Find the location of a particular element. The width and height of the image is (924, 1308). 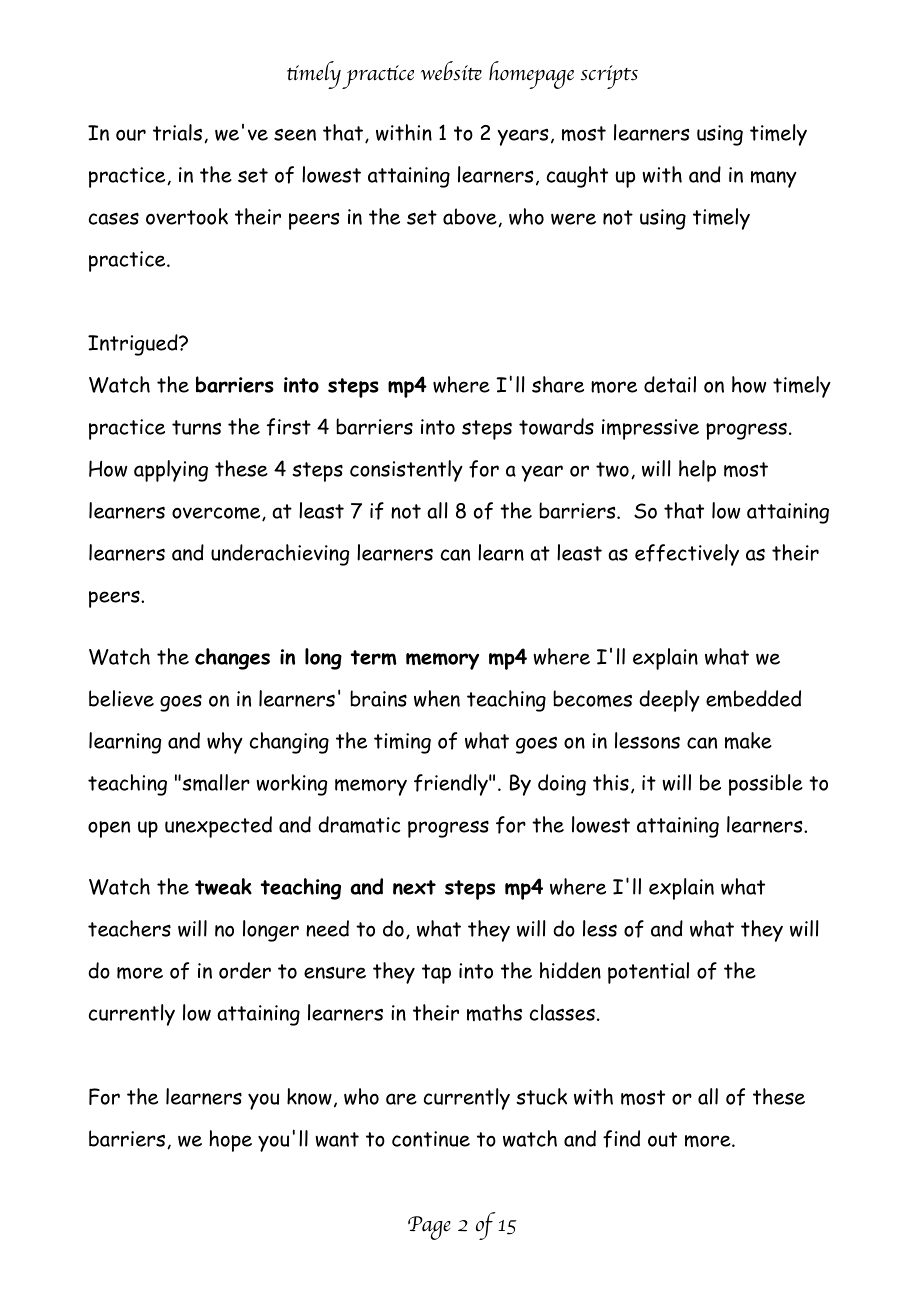

make is located at coordinates (748, 740).
